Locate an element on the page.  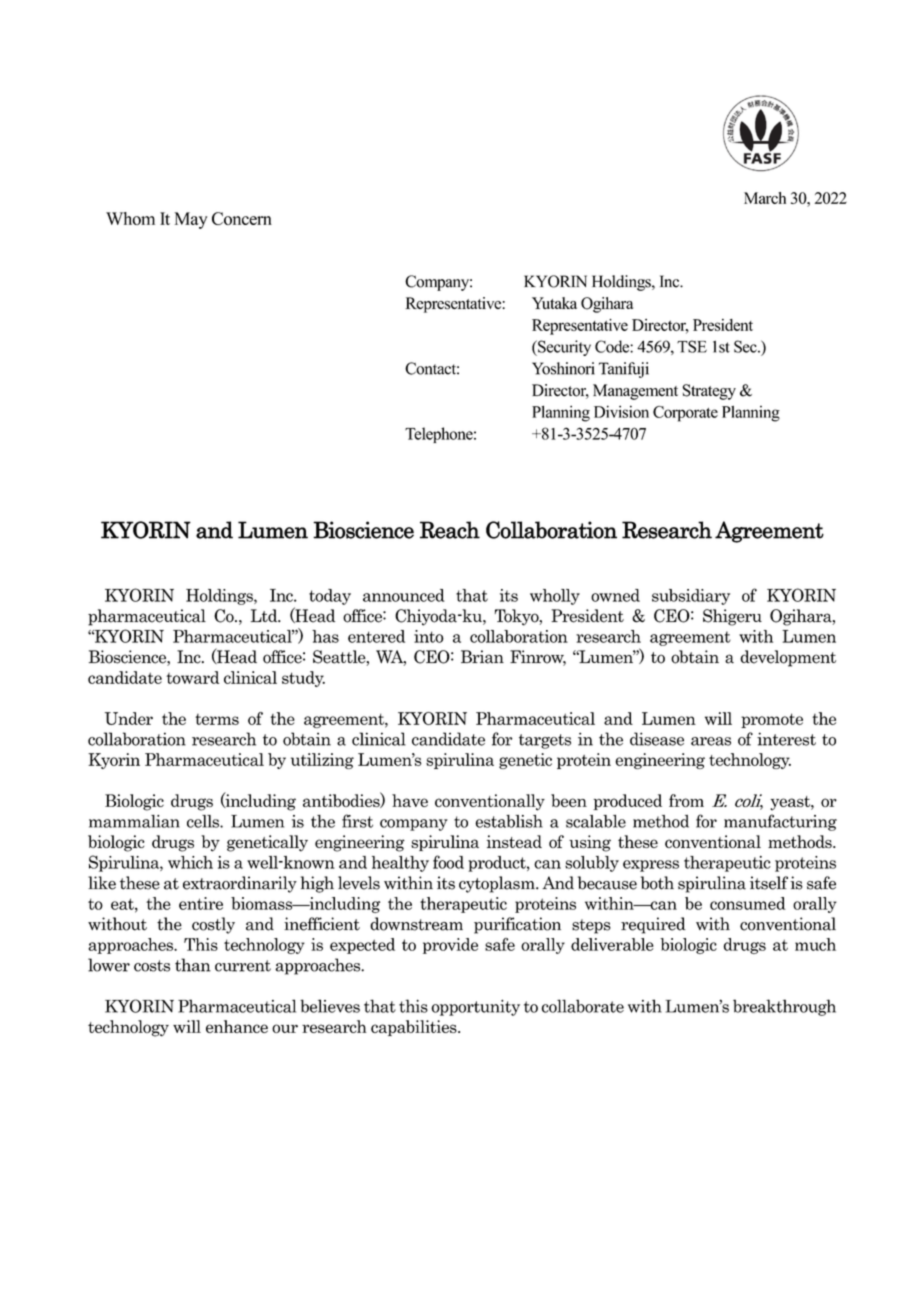
into is located at coordinates (429, 636).
